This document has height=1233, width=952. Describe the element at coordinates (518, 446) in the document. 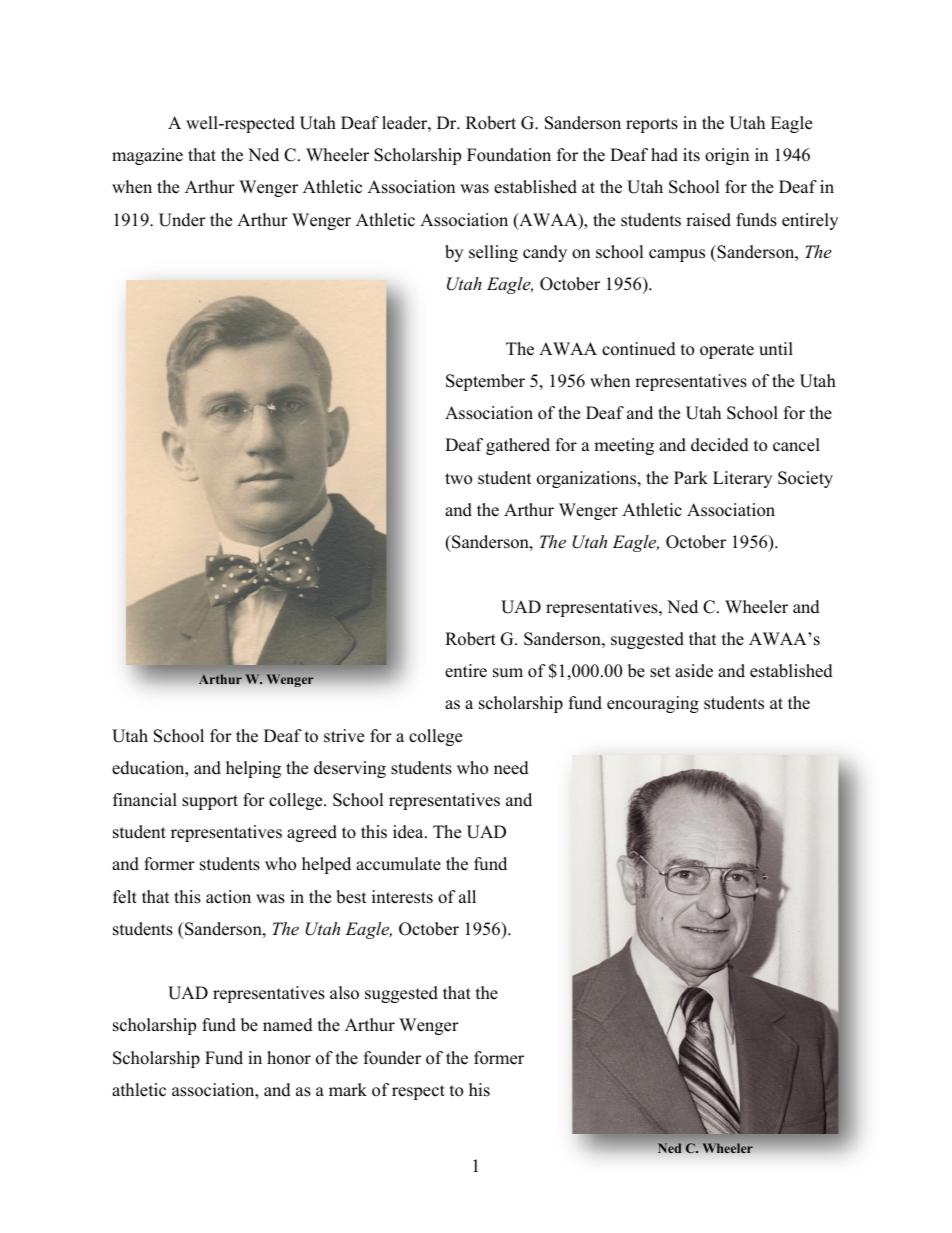

I see `gathered` at that location.
